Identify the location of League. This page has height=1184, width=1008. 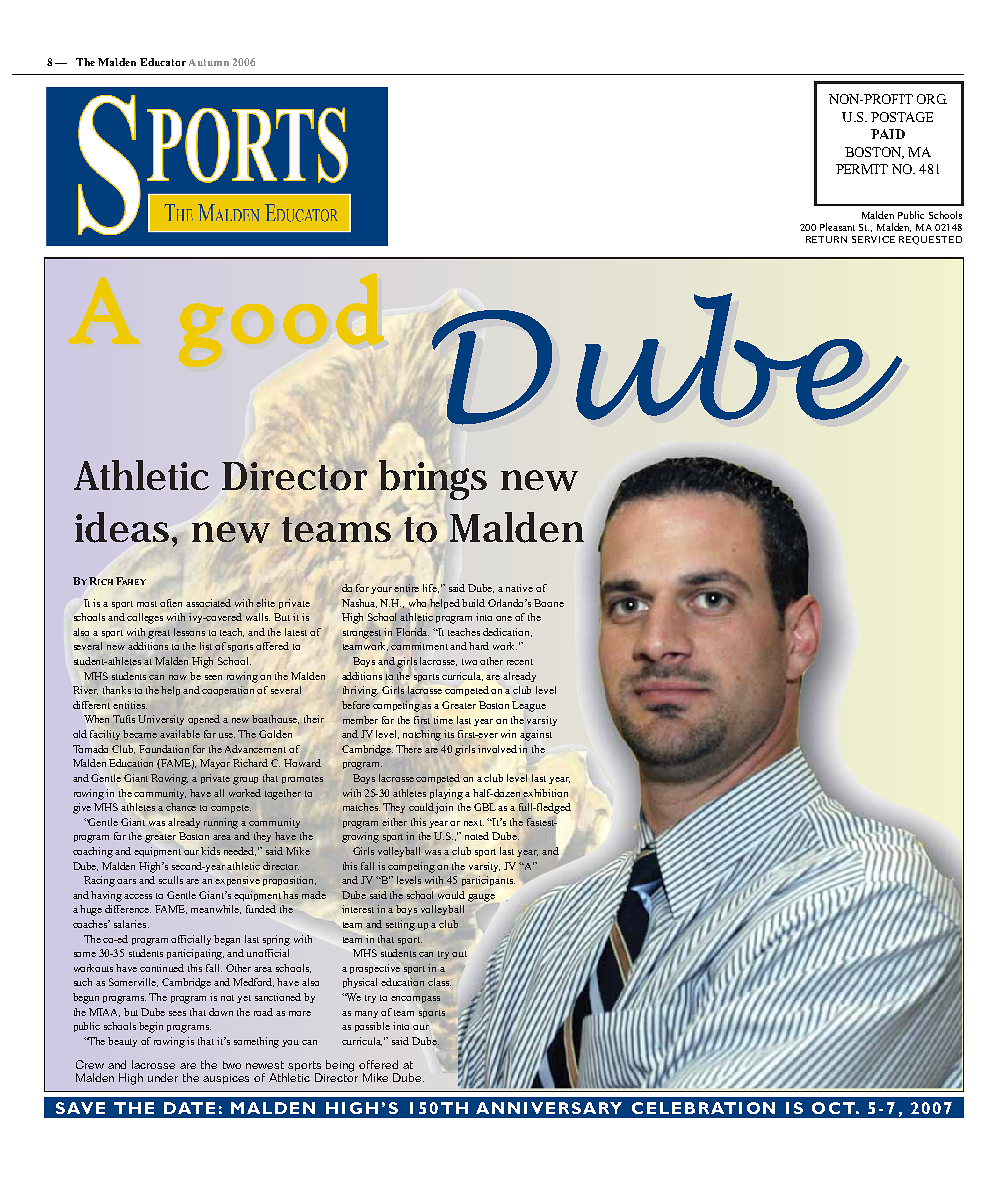
(529, 706).
